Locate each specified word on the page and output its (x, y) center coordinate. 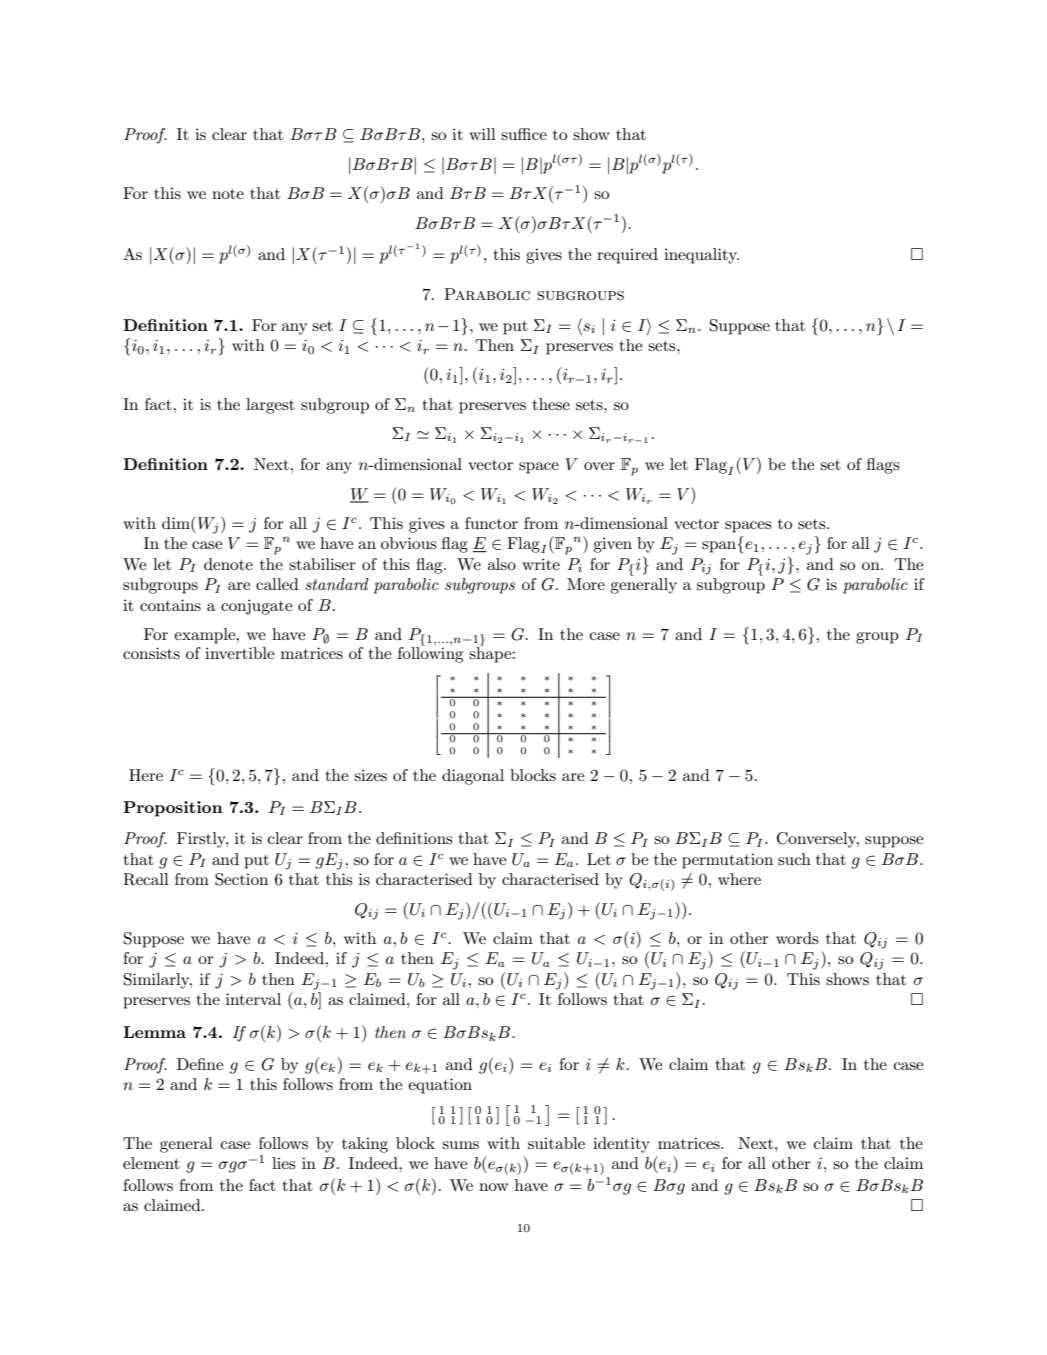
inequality (701, 256)
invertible (239, 653)
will (482, 134)
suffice (524, 134)
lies (284, 1163)
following (430, 654)
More (586, 584)
